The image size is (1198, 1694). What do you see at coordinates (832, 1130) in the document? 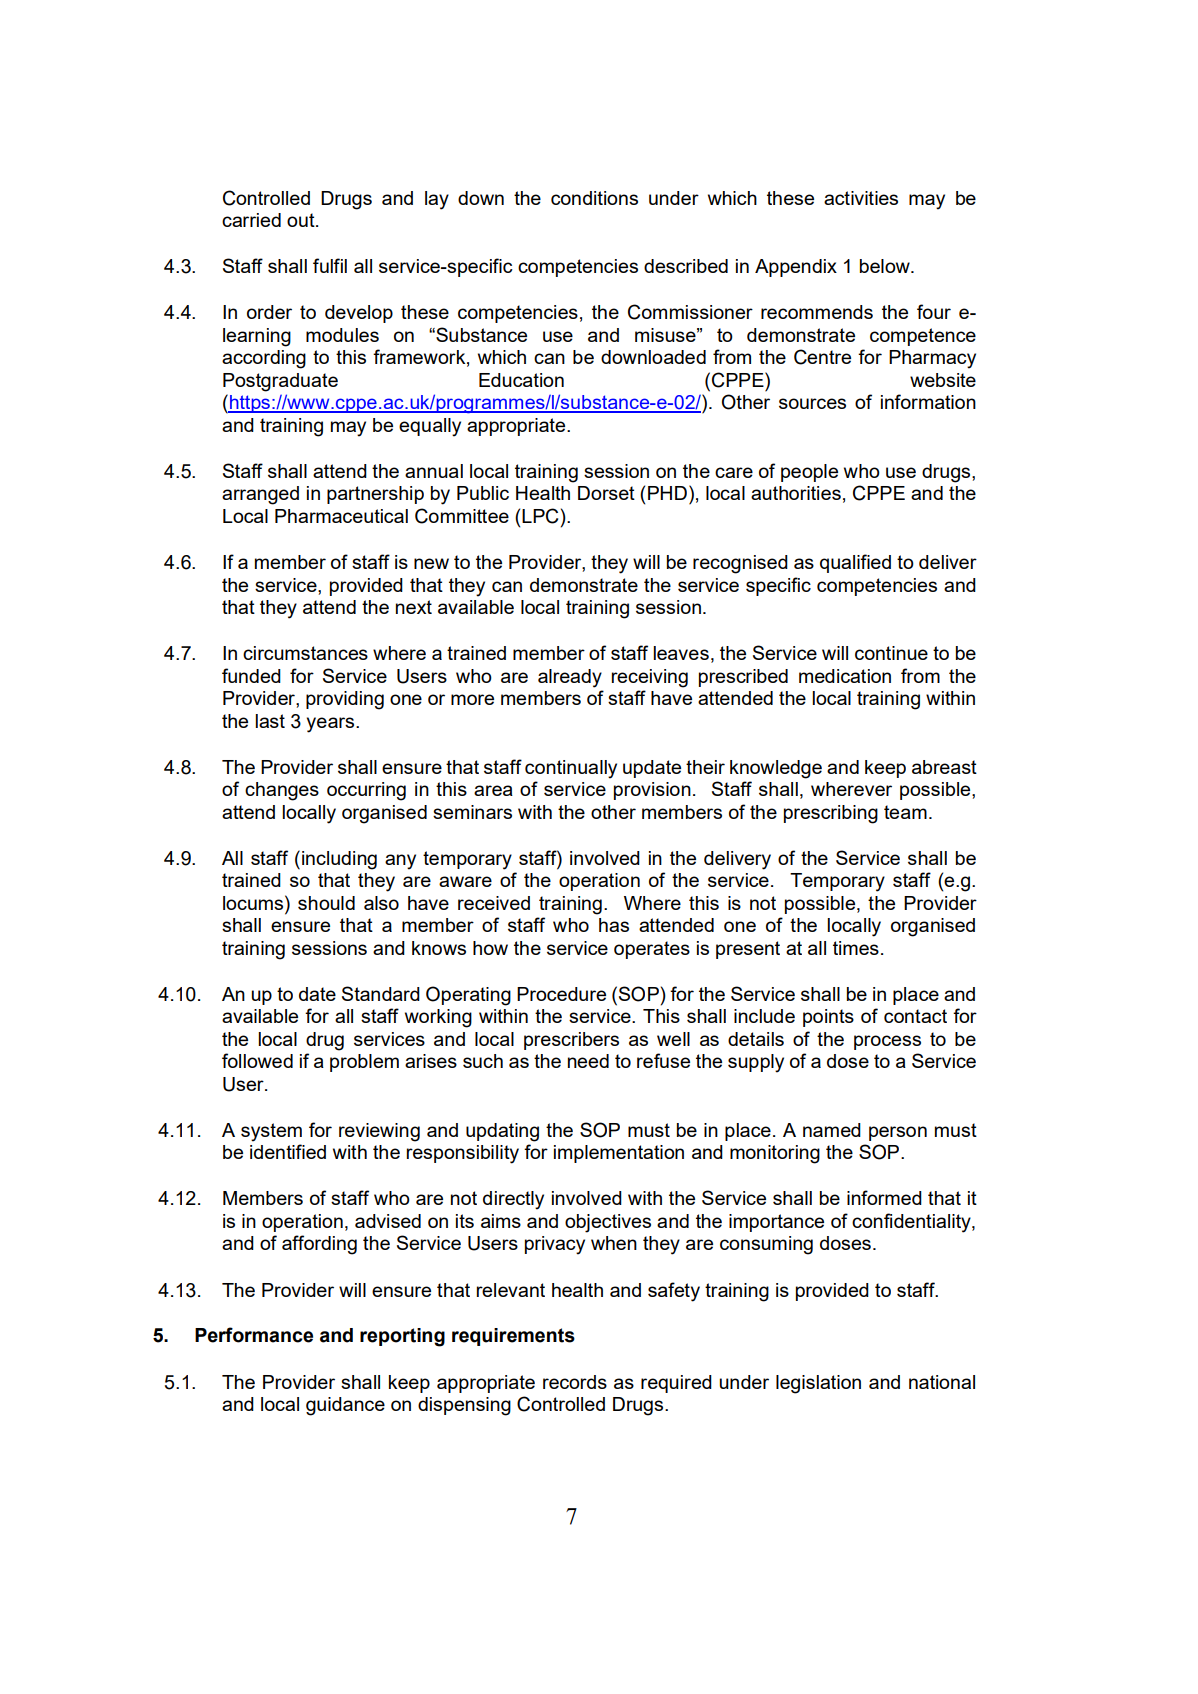
I see `named` at bounding box center [832, 1130].
